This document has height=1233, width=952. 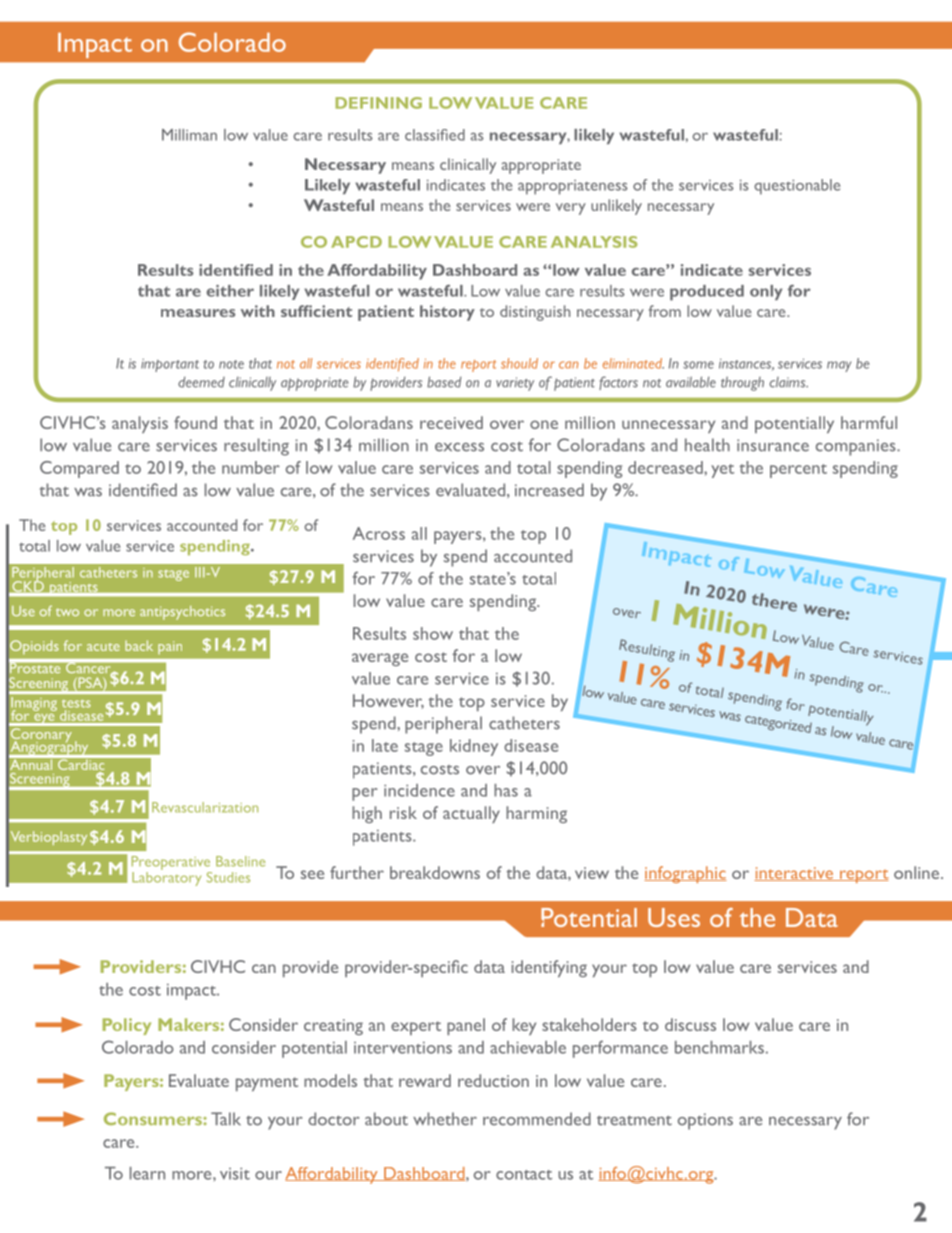 What do you see at coordinates (378, 103) in the document?
I see `DEFINING` at bounding box center [378, 103].
